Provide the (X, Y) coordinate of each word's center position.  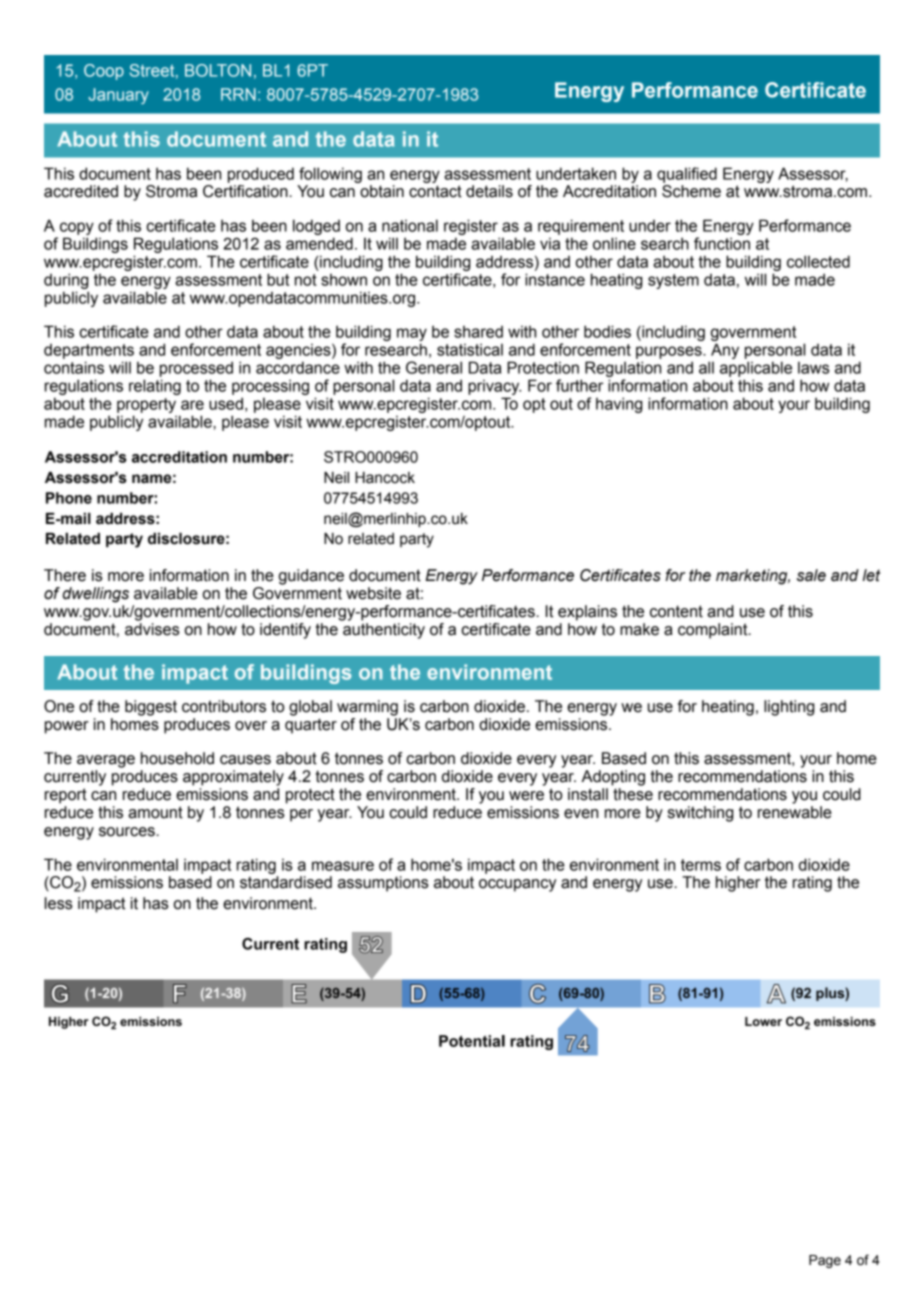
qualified (687, 175)
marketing (753, 577)
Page (825, 1261)
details (489, 191)
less (59, 903)
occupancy (517, 885)
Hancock (385, 478)
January (118, 96)
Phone (69, 498)
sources (128, 832)
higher (738, 884)
